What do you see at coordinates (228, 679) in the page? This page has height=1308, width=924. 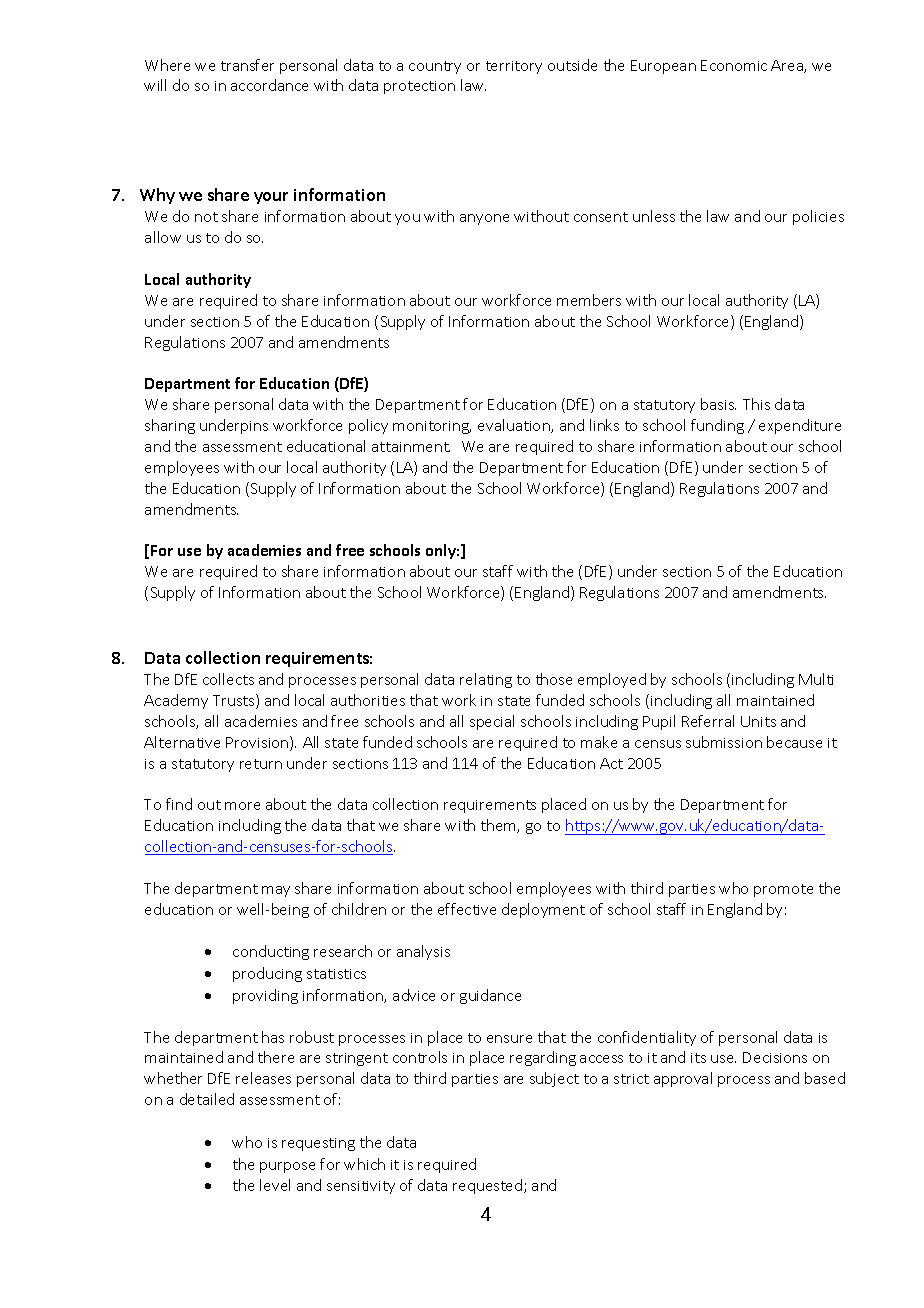 I see `collects` at bounding box center [228, 679].
